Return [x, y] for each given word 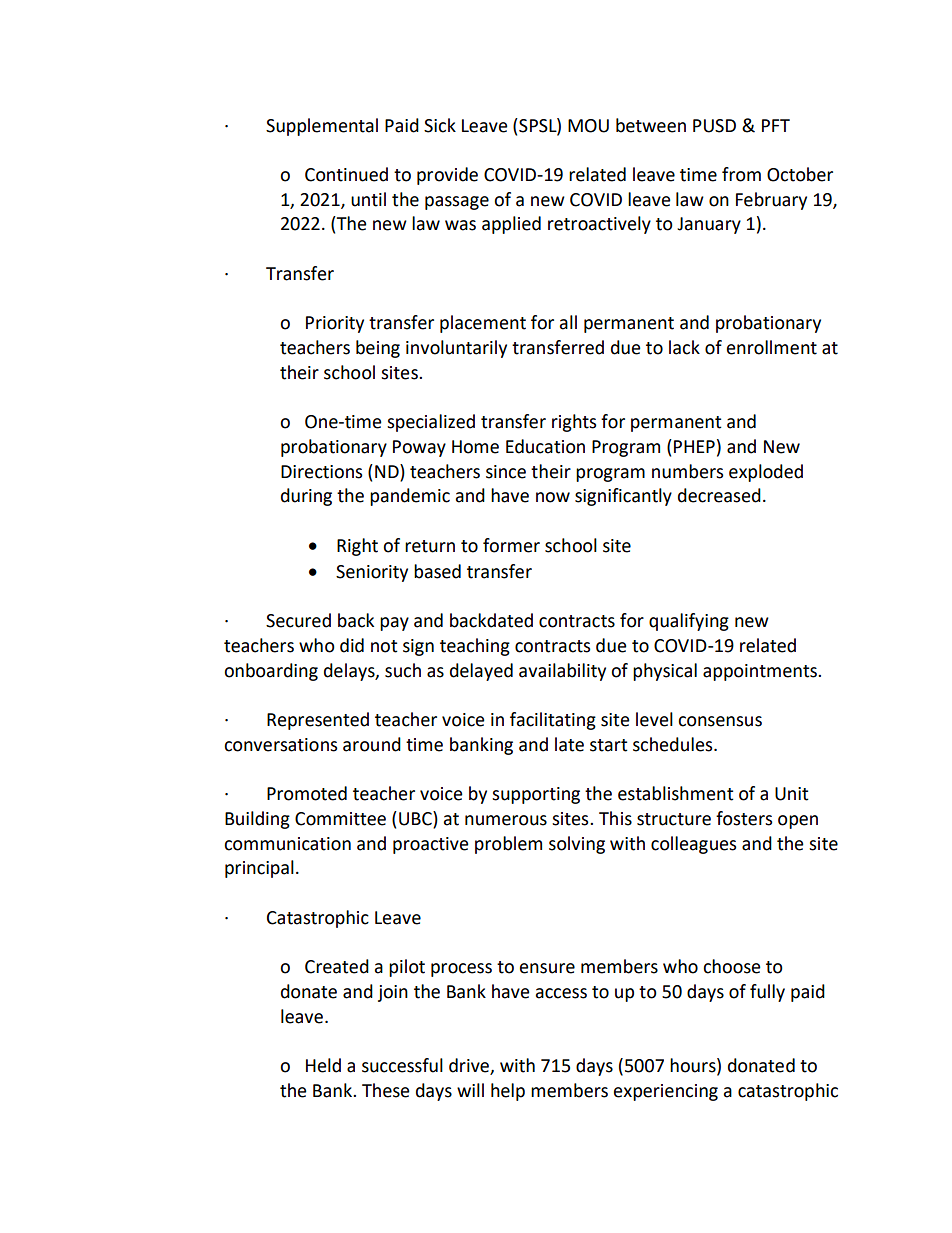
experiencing [666, 1092]
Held [323, 1065]
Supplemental [322, 127]
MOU [588, 126]
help [508, 1092]
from [741, 174]
